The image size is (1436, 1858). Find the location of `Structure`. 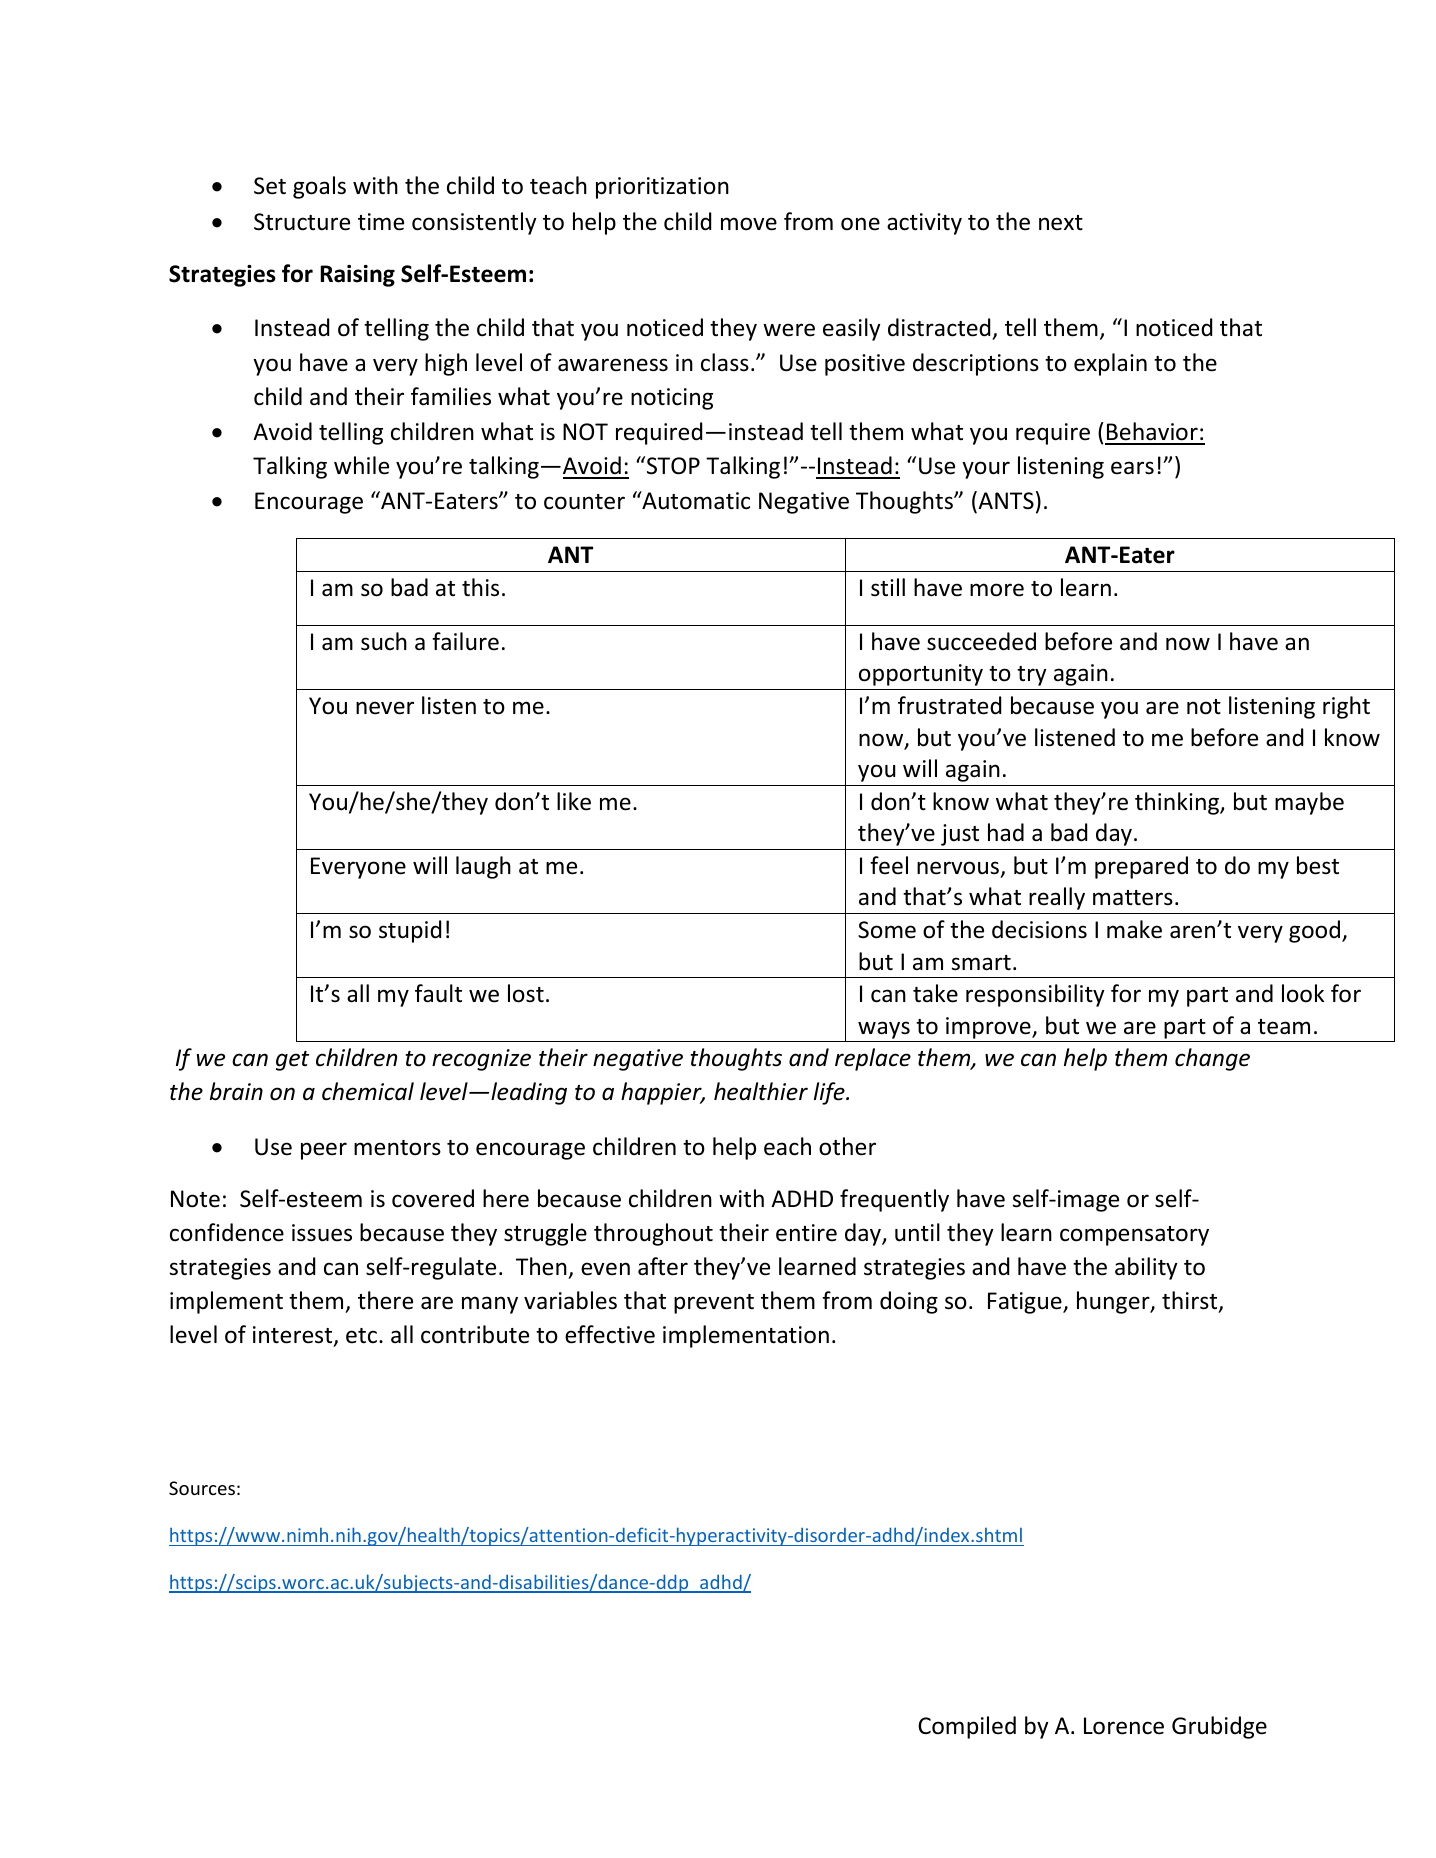

Structure is located at coordinates (302, 222).
